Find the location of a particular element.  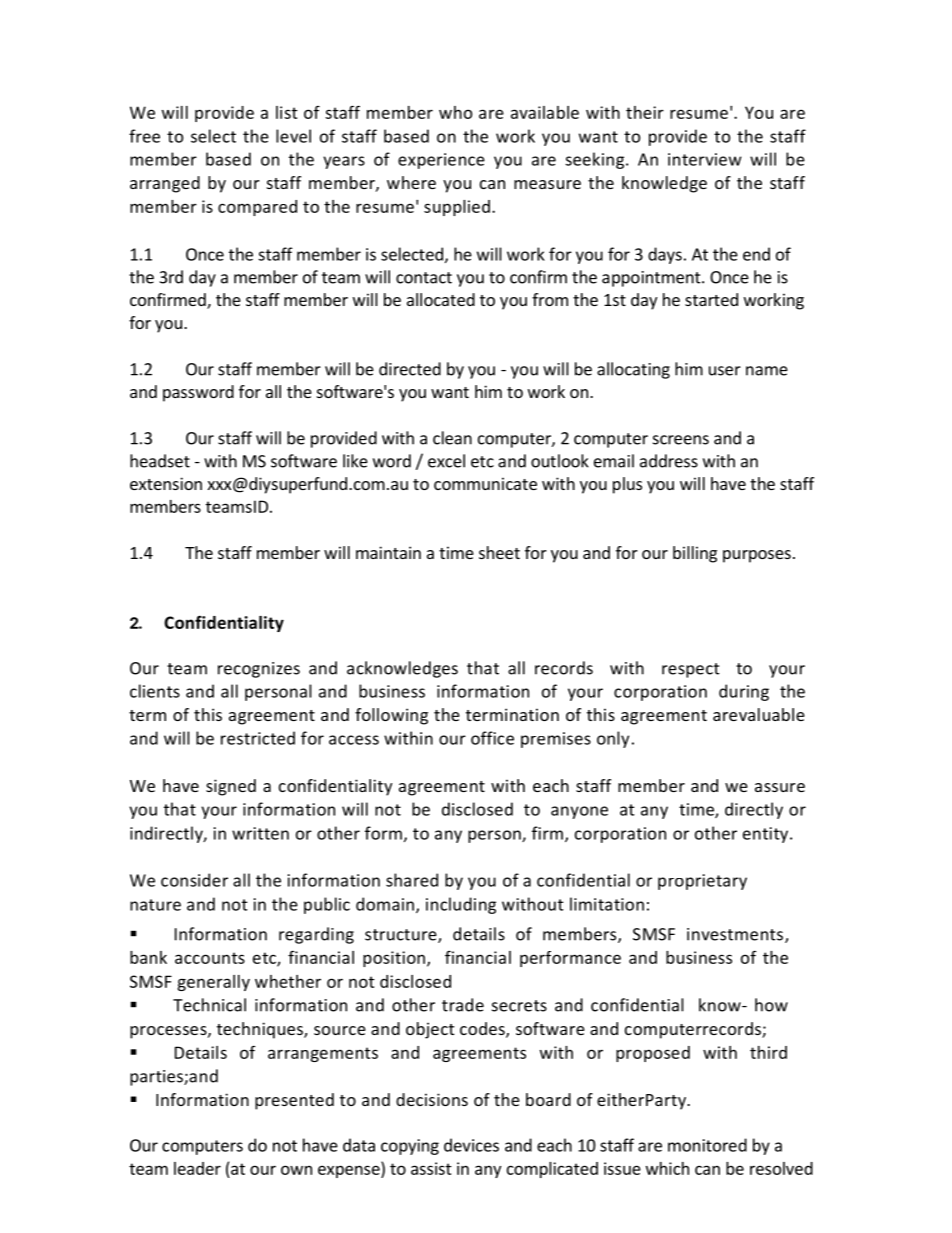

recognizes is located at coordinates (259, 670).
